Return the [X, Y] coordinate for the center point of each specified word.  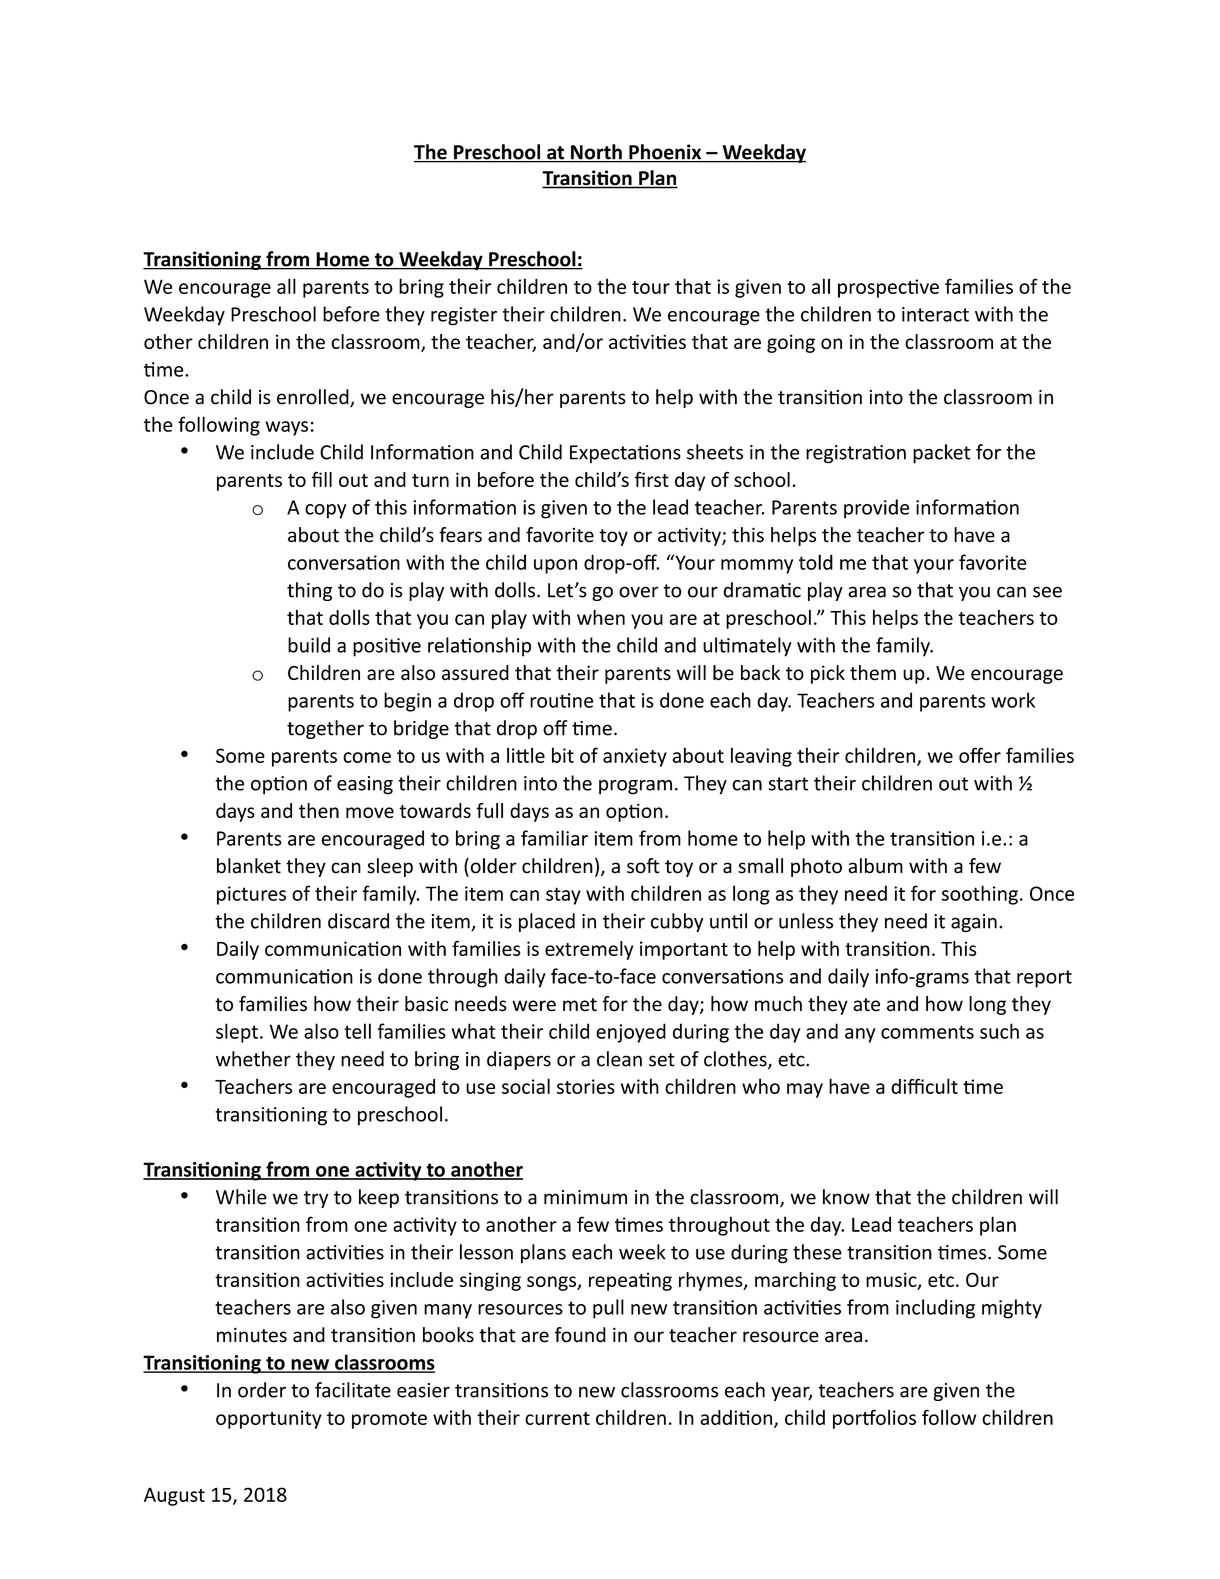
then [319, 810]
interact [935, 314]
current [557, 1418]
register [464, 316]
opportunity [269, 1419]
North [596, 153]
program [635, 787]
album [875, 866]
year [791, 1393]
